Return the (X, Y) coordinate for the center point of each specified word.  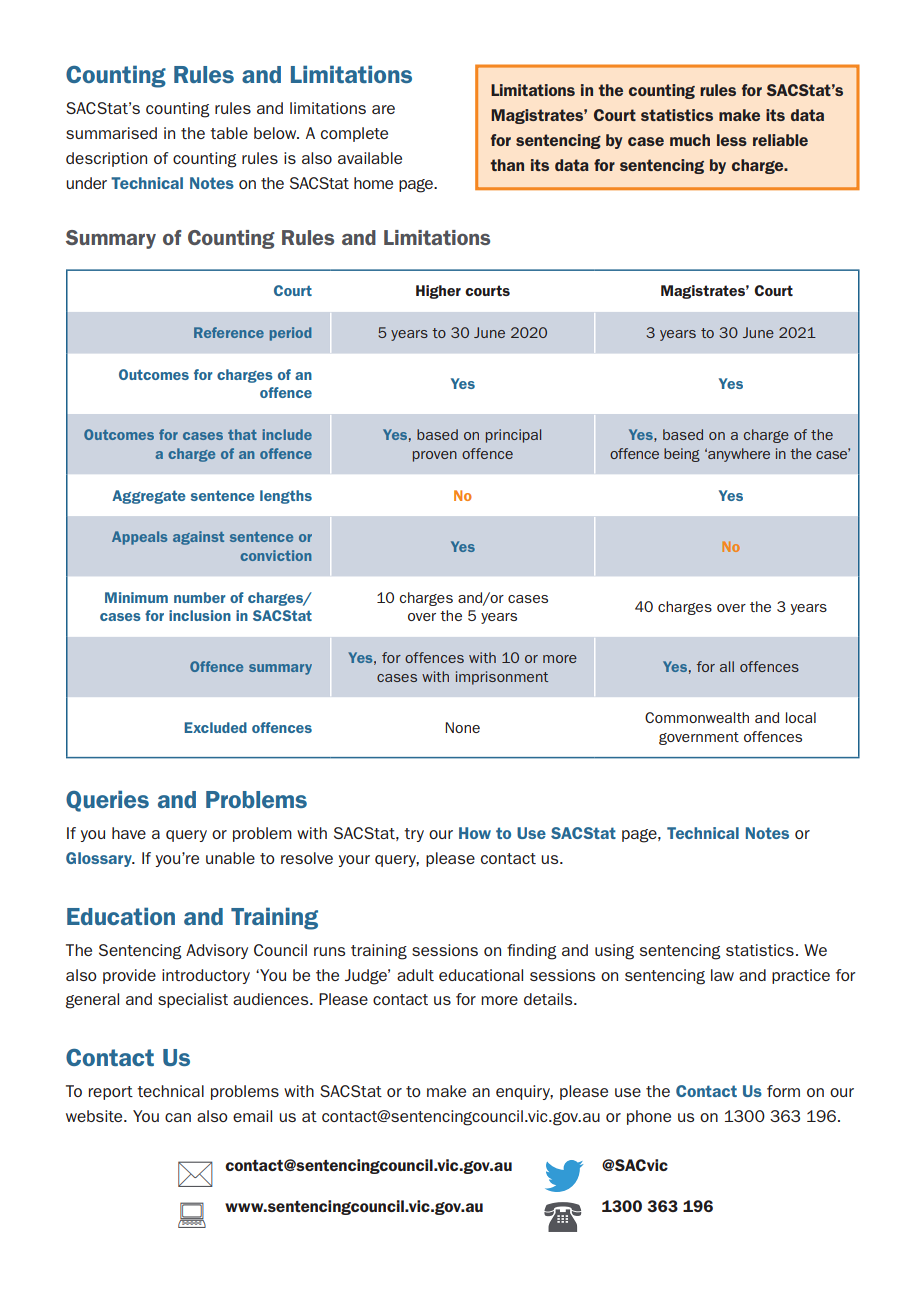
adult (415, 975)
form (783, 1091)
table (229, 133)
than (507, 165)
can (178, 1117)
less (732, 140)
